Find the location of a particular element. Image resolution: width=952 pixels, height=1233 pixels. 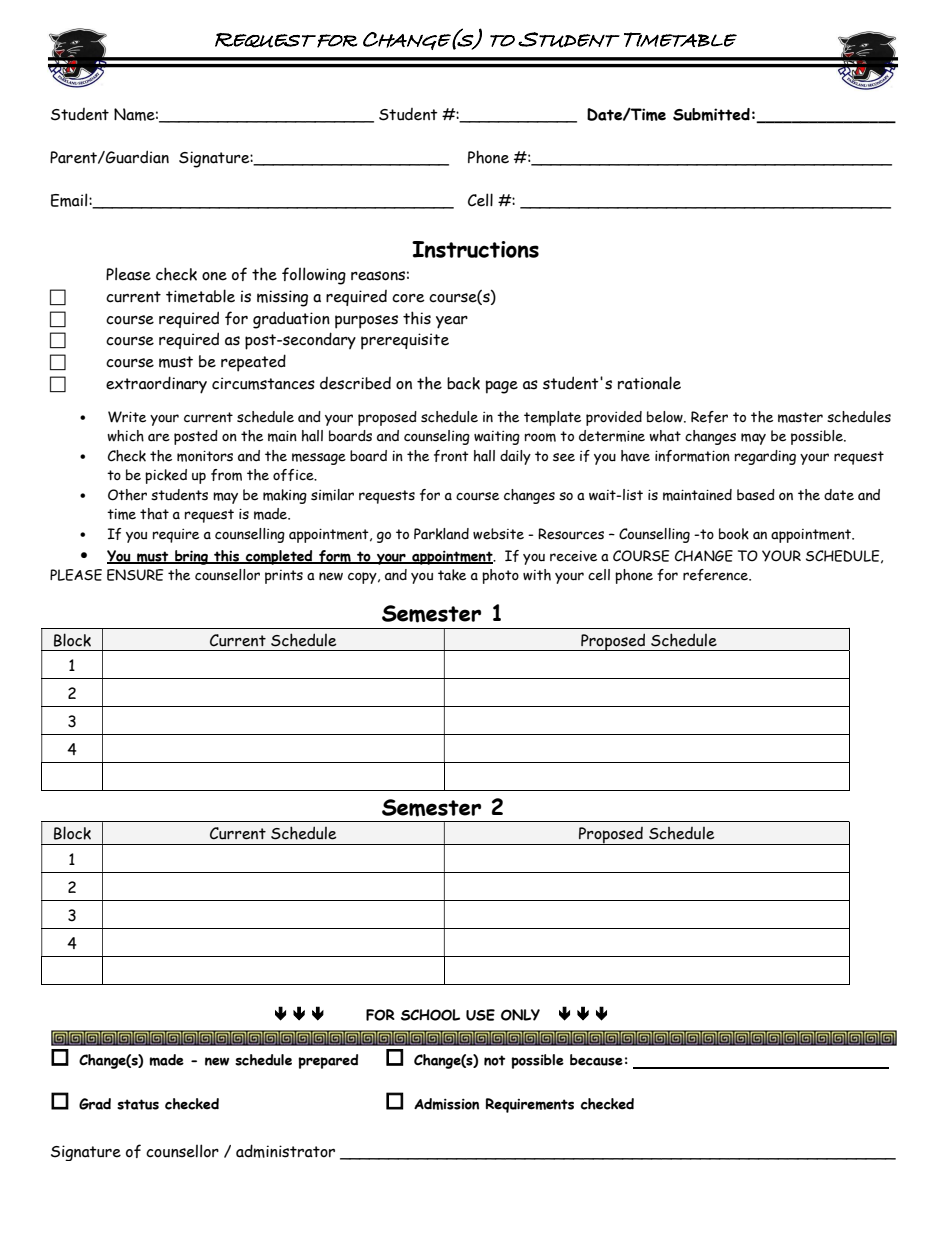

not is located at coordinates (494, 1060).
